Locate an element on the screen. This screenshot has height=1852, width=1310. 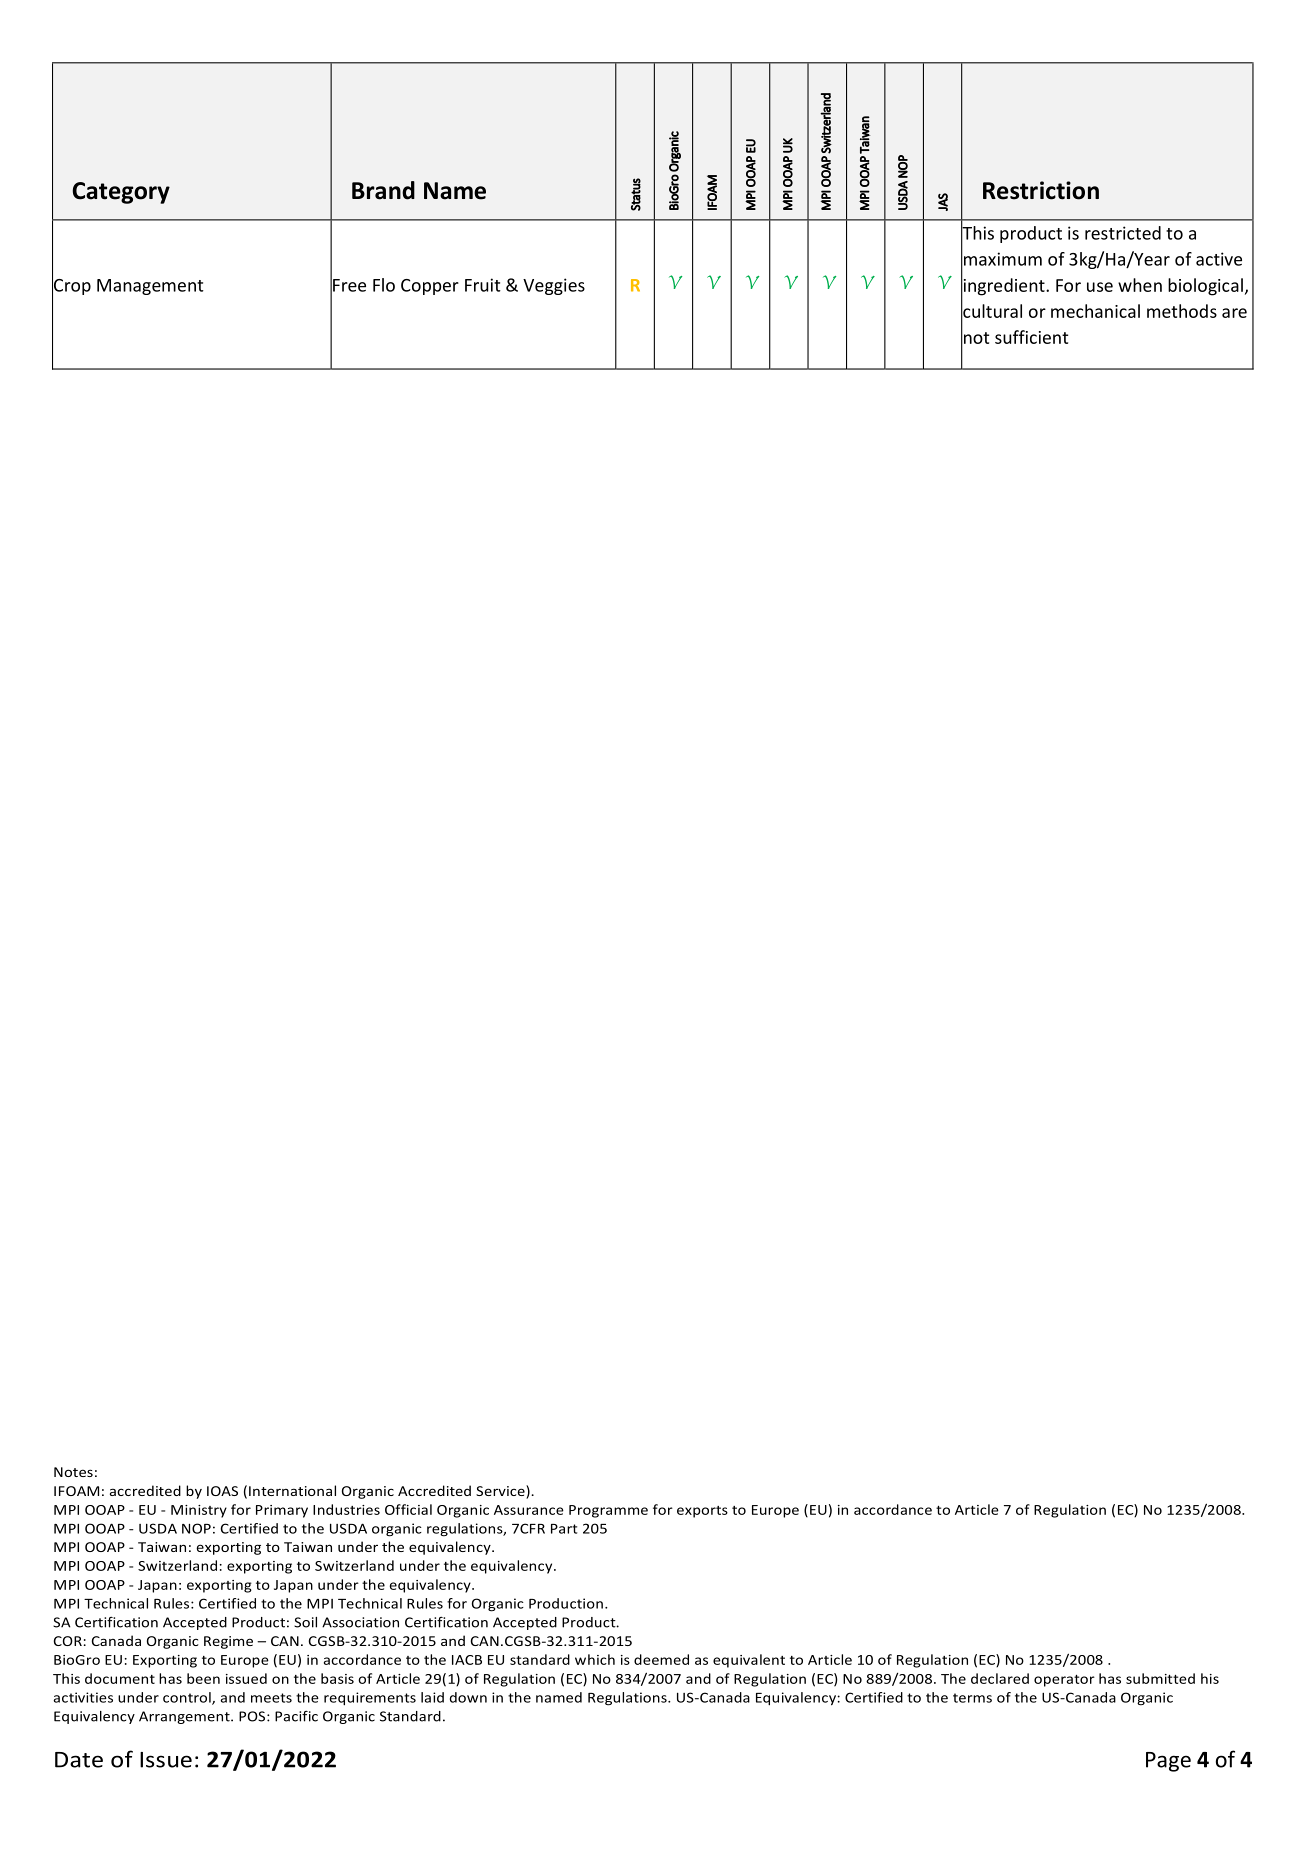
restricted is located at coordinates (1123, 233).
